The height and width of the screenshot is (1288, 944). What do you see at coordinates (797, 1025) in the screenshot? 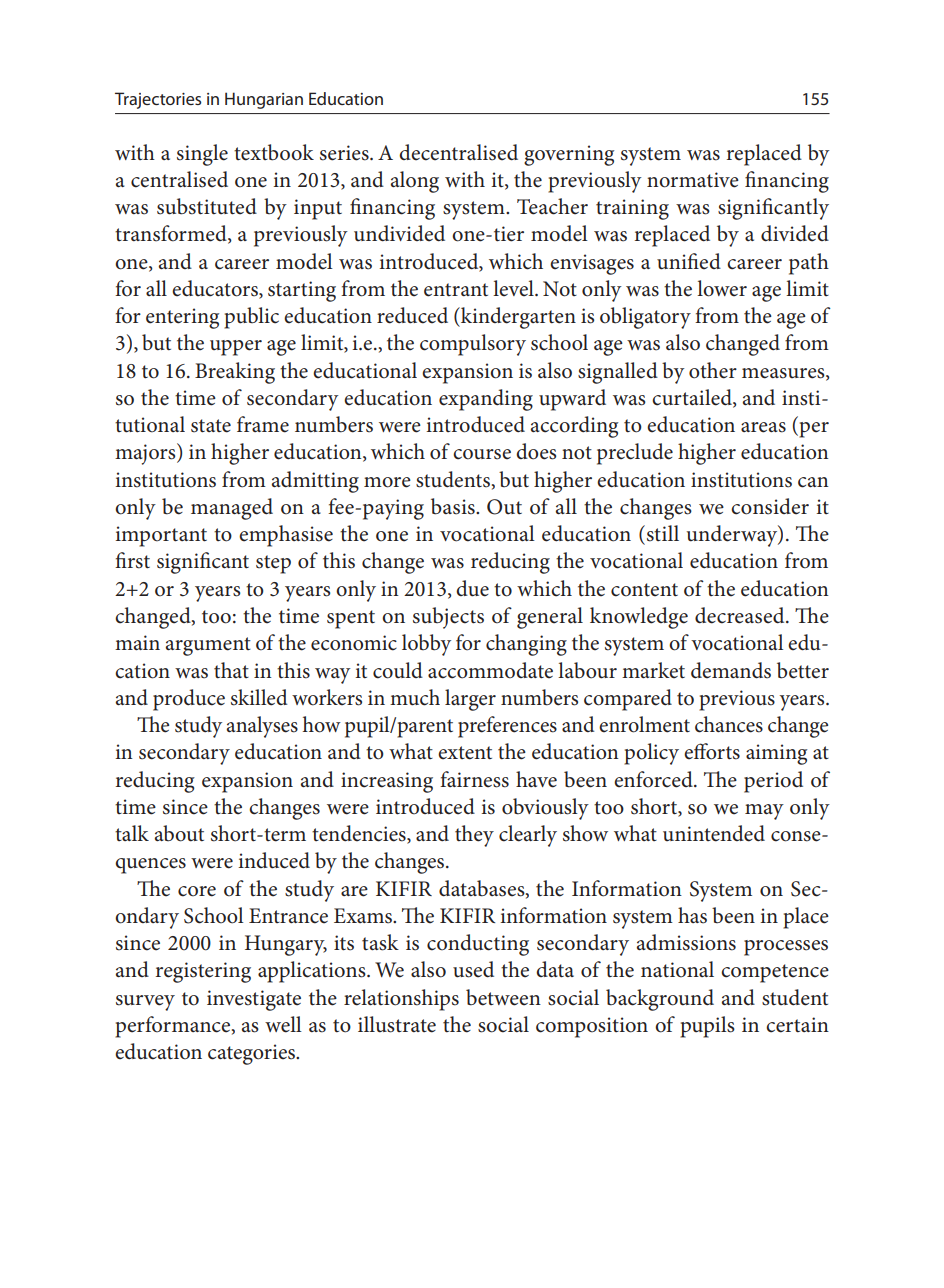
I see `certain` at bounding box center [797, 1025].
